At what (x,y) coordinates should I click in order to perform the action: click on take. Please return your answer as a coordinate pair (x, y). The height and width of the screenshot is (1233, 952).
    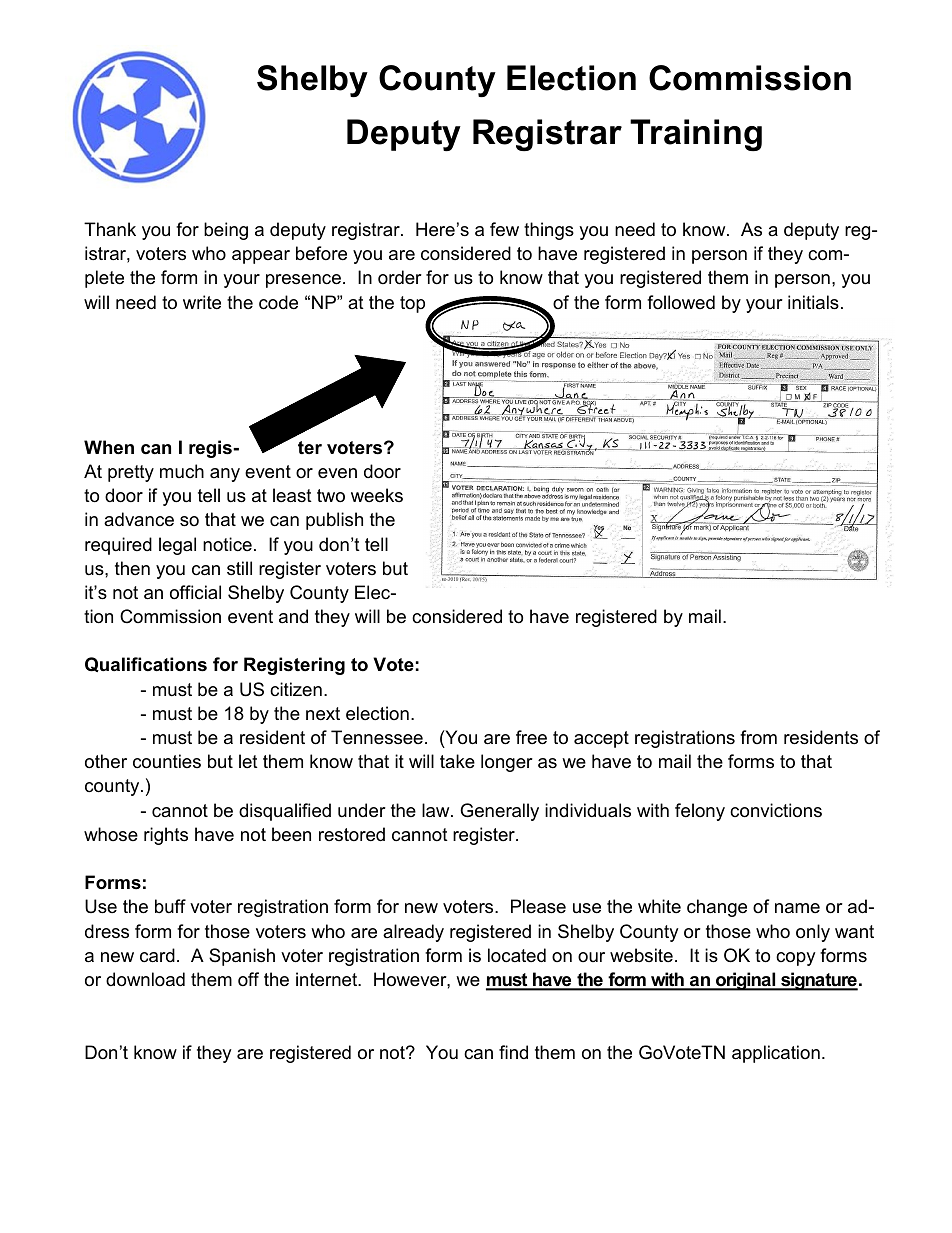
    Looking at the image, I should click on (457, 761).
